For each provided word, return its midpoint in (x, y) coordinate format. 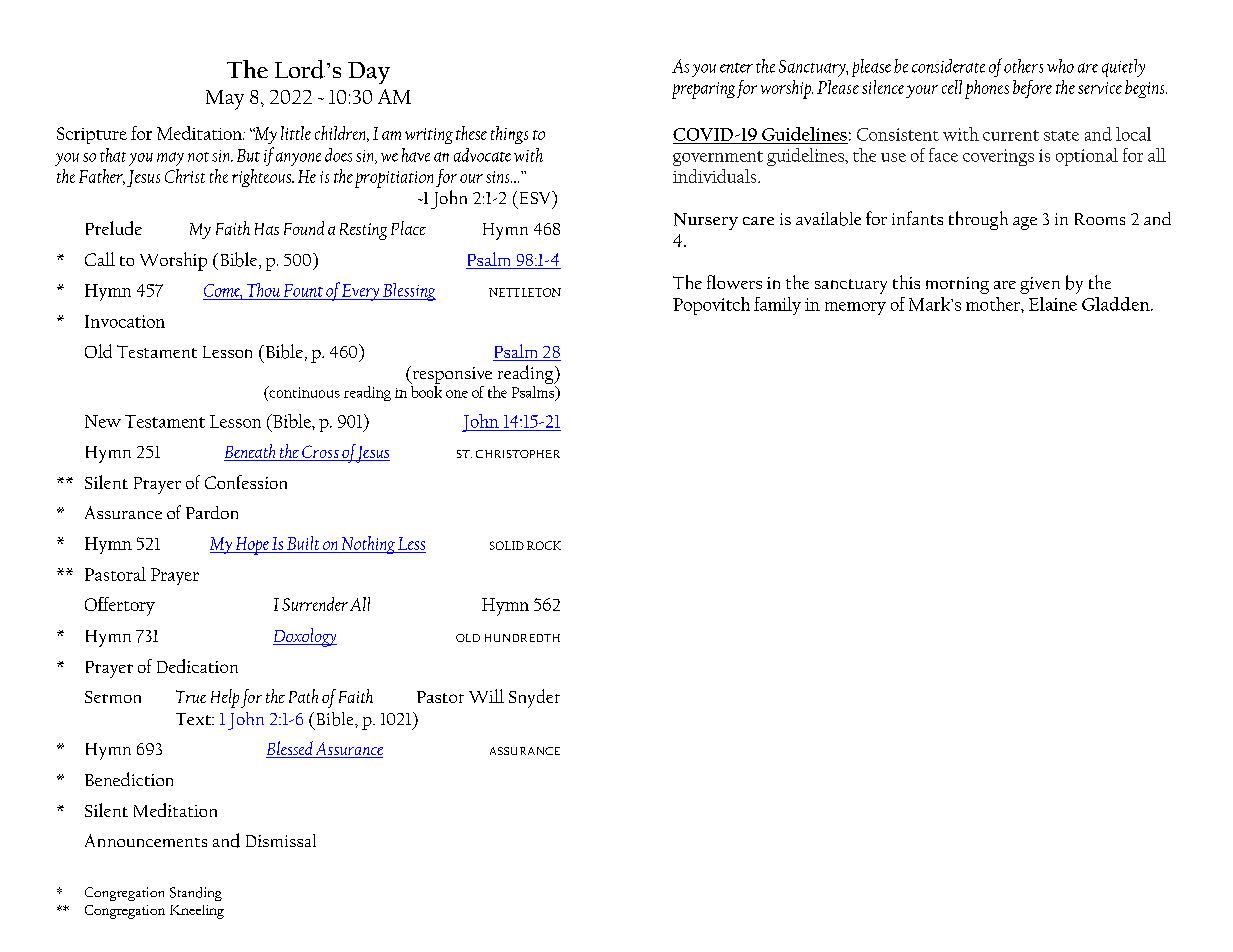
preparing (703, 90)
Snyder (534, 698)
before (1032, 89)
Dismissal (281, 840)
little (296, 133)
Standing (196, 894)
